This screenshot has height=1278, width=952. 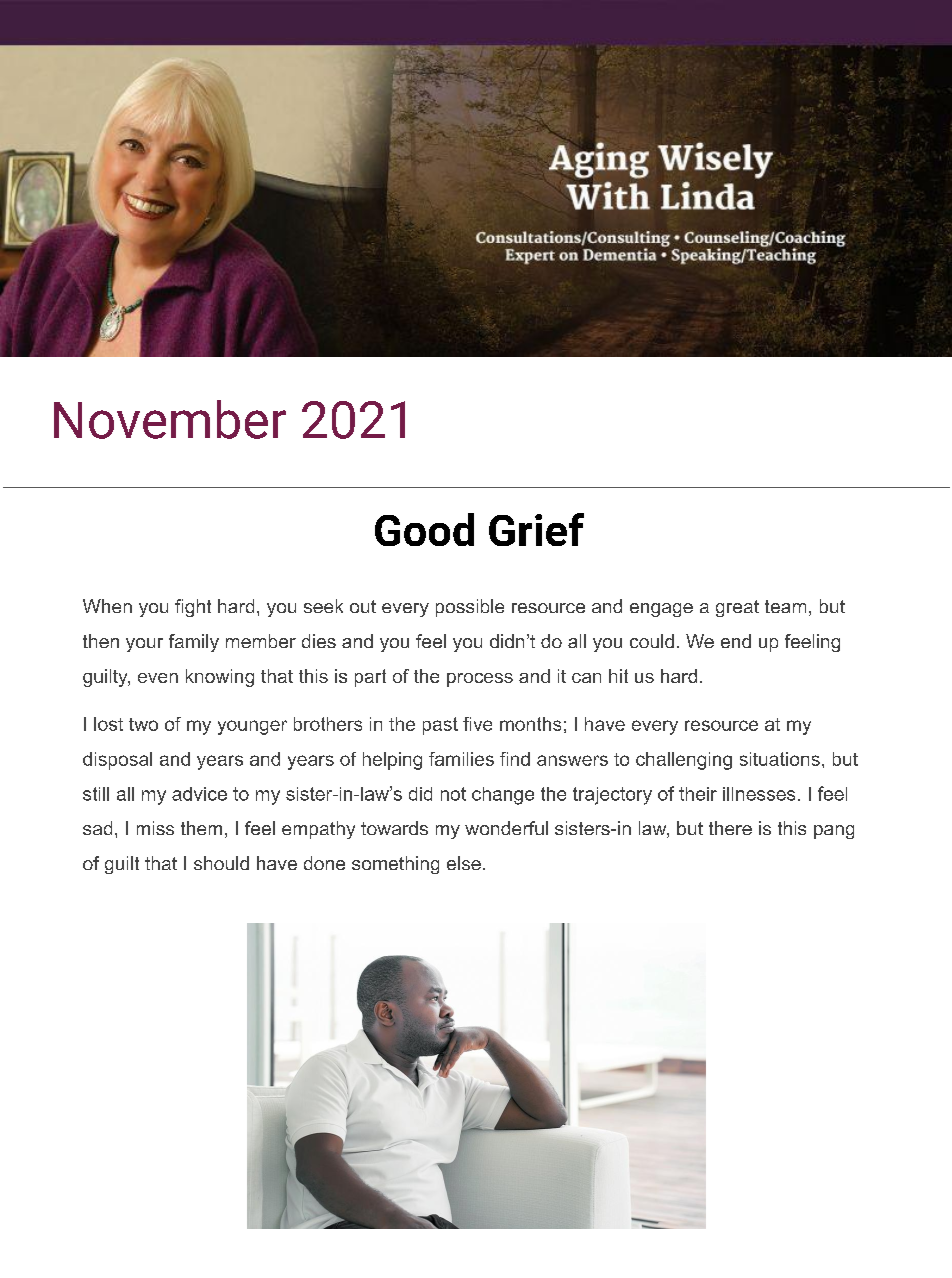 What do you see at coordinates (424, 529) in the screenshot?
I see `Good` at bounding box center [424, 529].
